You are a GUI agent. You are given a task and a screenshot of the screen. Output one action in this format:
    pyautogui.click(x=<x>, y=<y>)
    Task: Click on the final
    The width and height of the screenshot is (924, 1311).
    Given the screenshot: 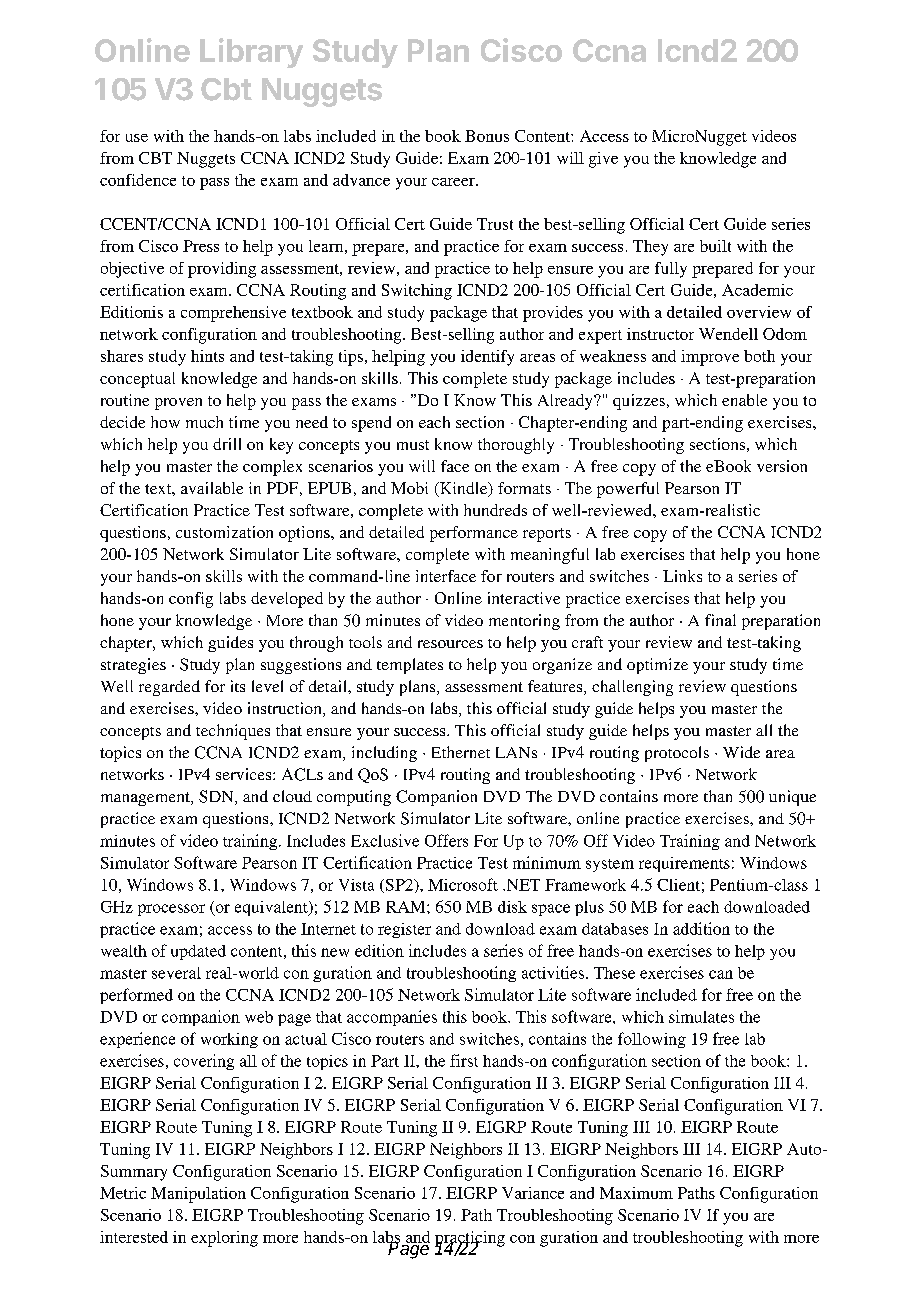 What is the action you would take?
    pyautogui.click(x=720, y=620)
